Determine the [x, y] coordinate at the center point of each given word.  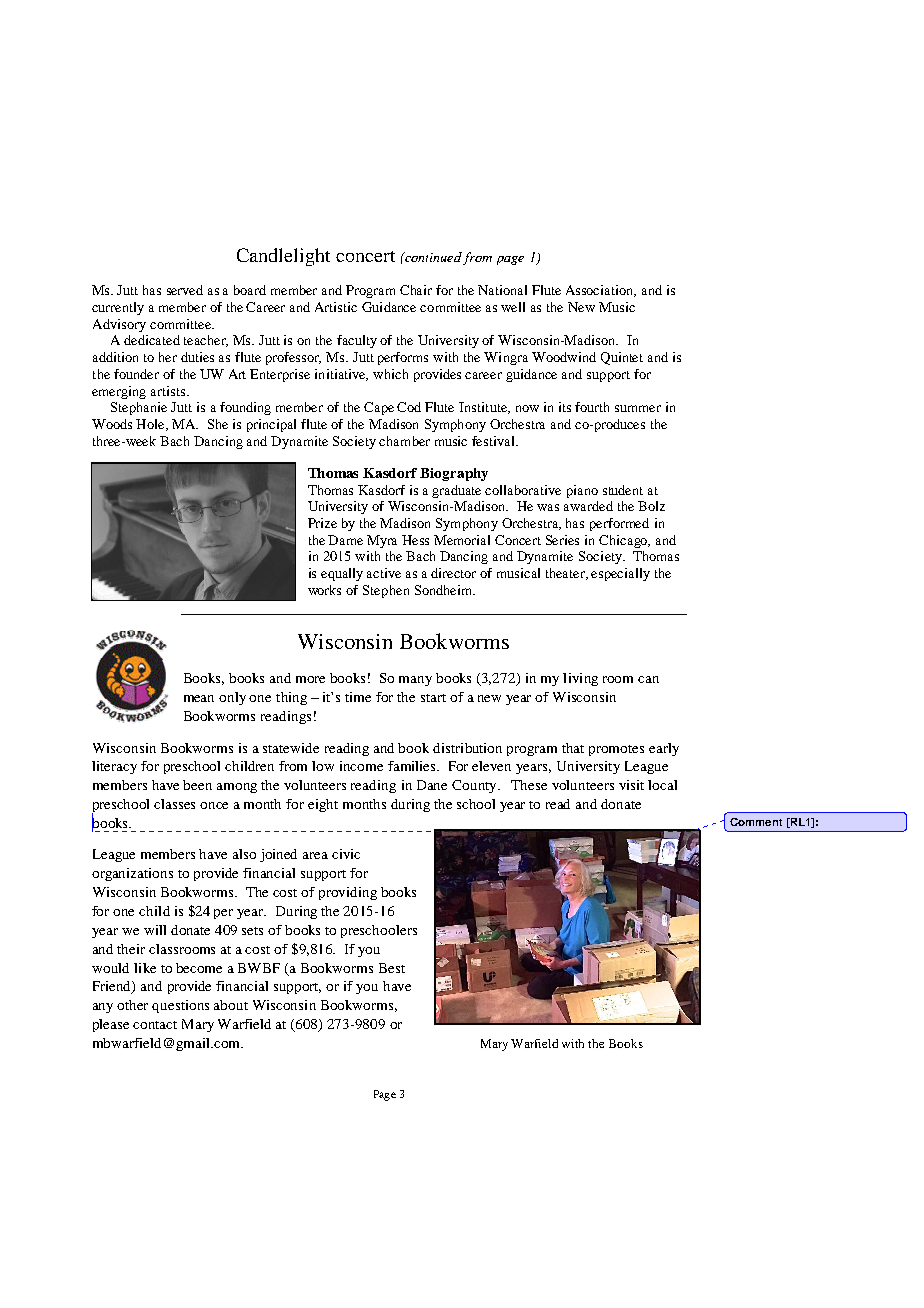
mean [199, 698]
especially [620, 574]
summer [638, 408]
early [664, 749]
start [433, 698]
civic [346, 854]
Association [601, 291]
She [218, 424]
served [185, 290]
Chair [416, 290]
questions [180, 1006]
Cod [409, 407]
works [324, 590]
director [453, 573]
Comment [756, 822]
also [244, 854]
